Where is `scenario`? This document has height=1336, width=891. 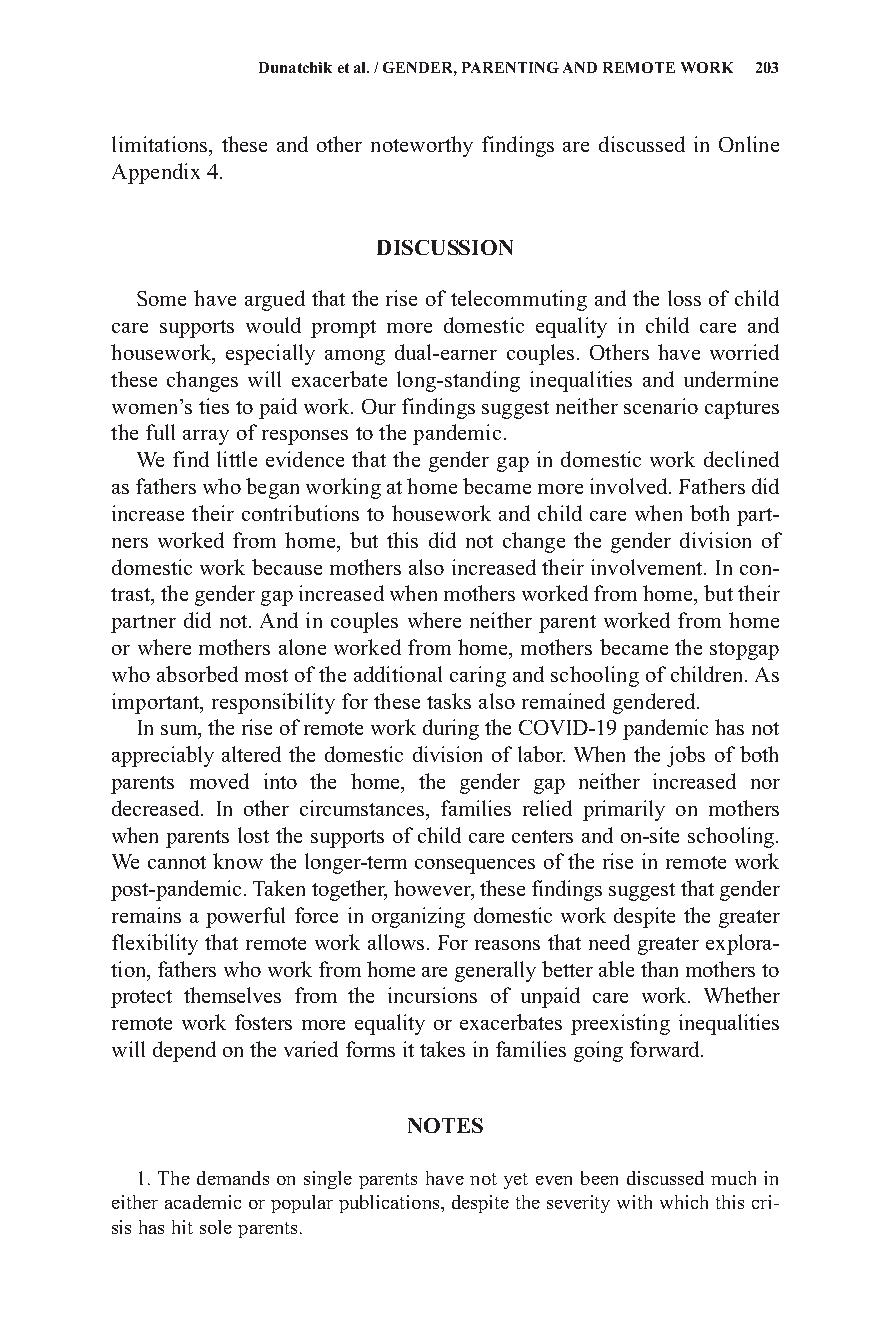
scenario is located at coordinates (661, 406).
